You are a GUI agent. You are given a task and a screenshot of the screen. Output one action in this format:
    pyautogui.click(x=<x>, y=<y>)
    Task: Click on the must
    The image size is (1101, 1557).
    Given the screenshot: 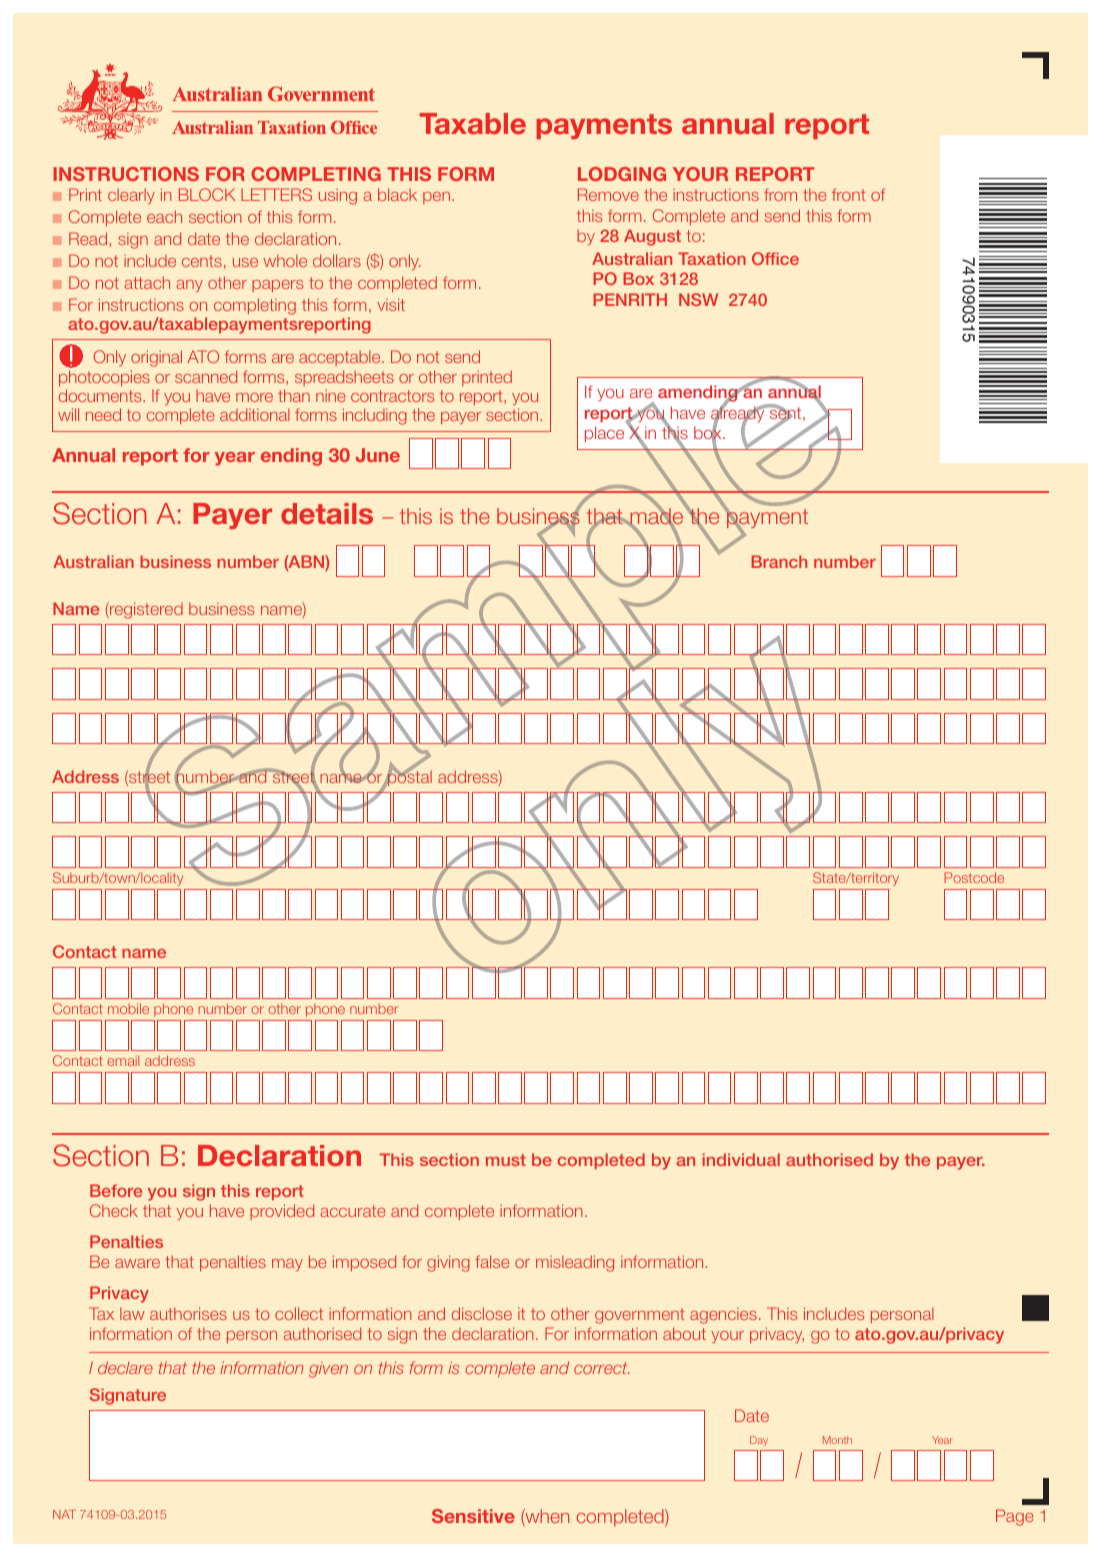 What is the action you would take?
    pyautogui.click(x=506, y=1160)
